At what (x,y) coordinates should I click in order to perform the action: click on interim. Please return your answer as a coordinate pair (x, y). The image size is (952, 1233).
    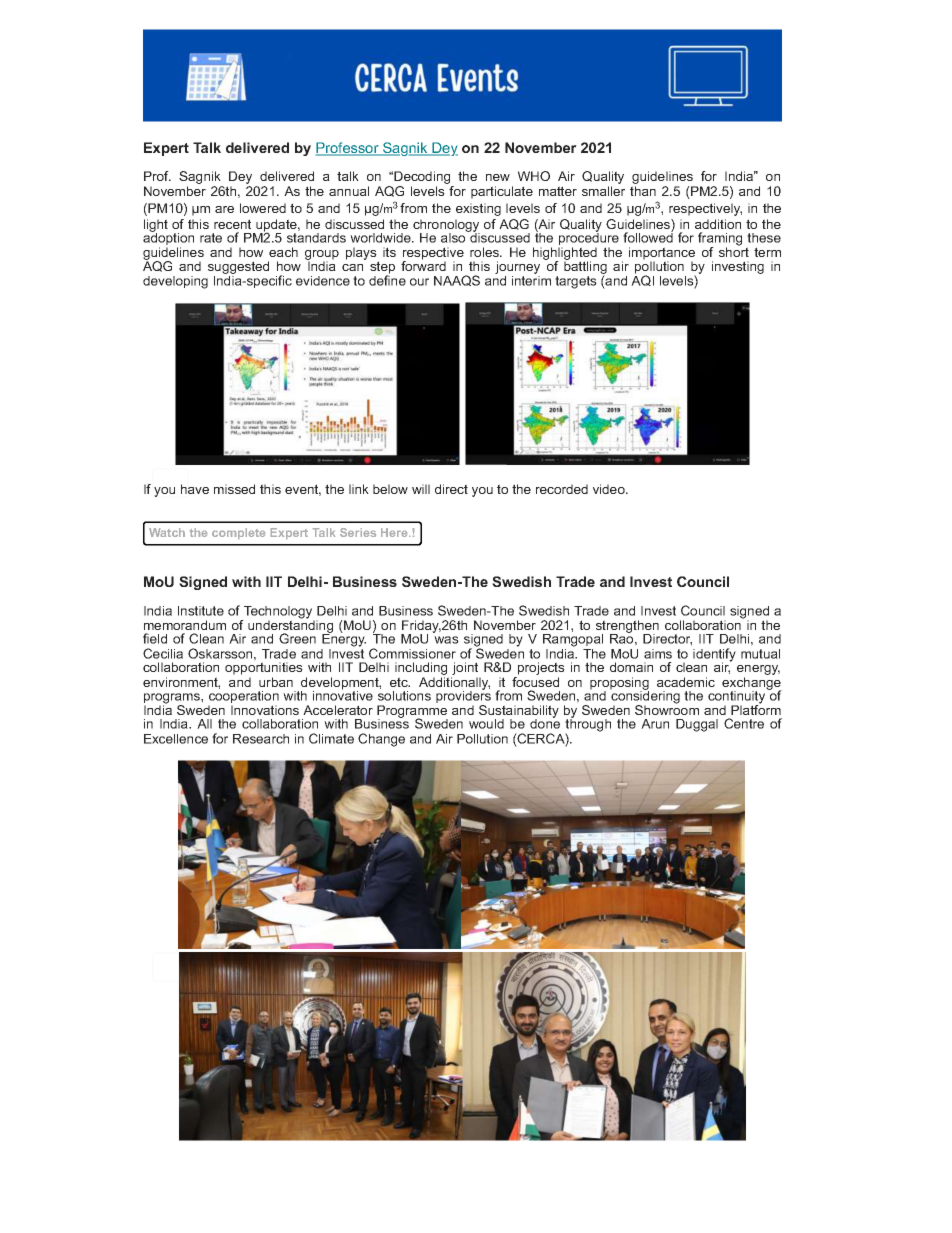
    Looking at the image, I should click on (531, 279).
